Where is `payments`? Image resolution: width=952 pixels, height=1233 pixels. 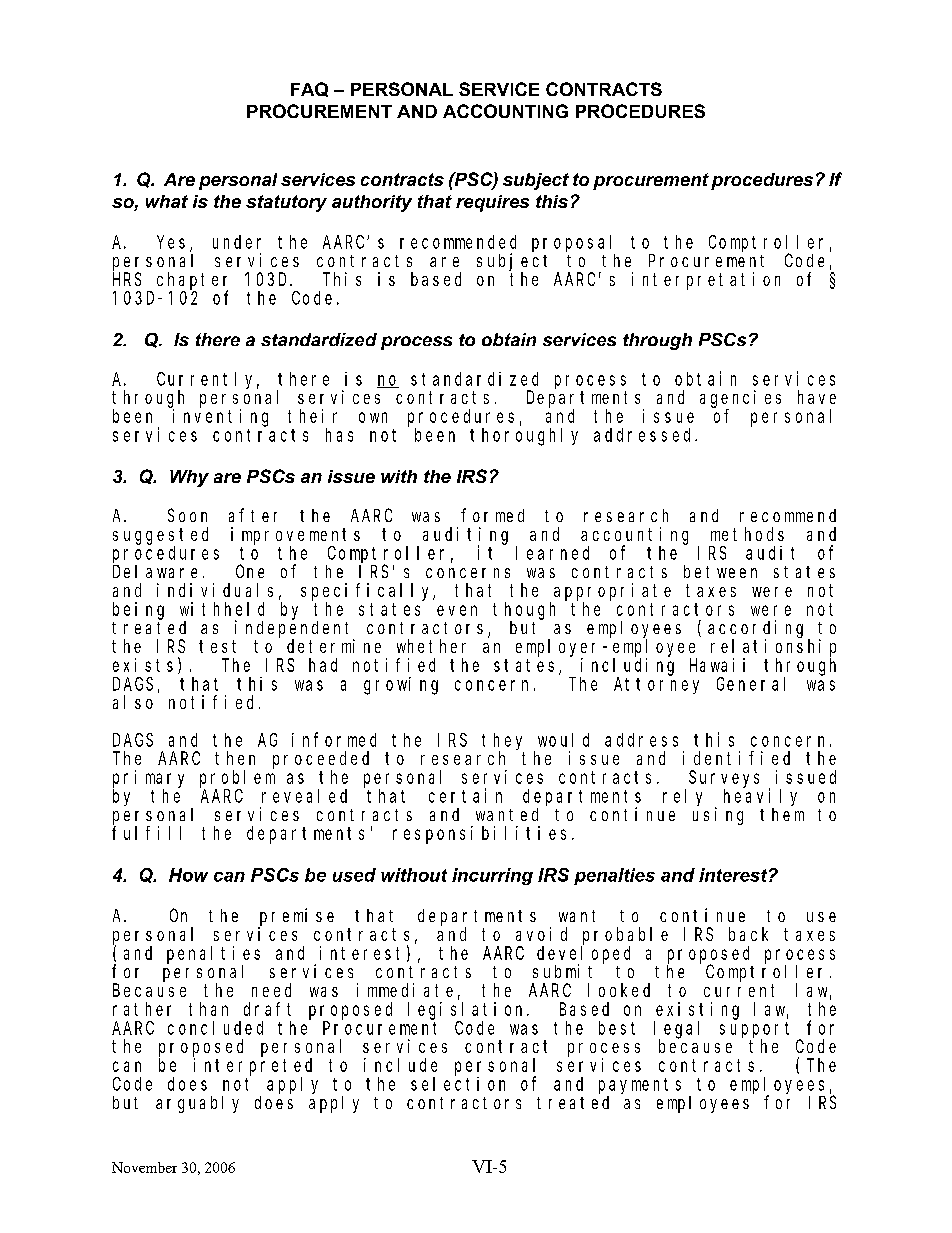
payments is located at coordinates (640, 1086).
